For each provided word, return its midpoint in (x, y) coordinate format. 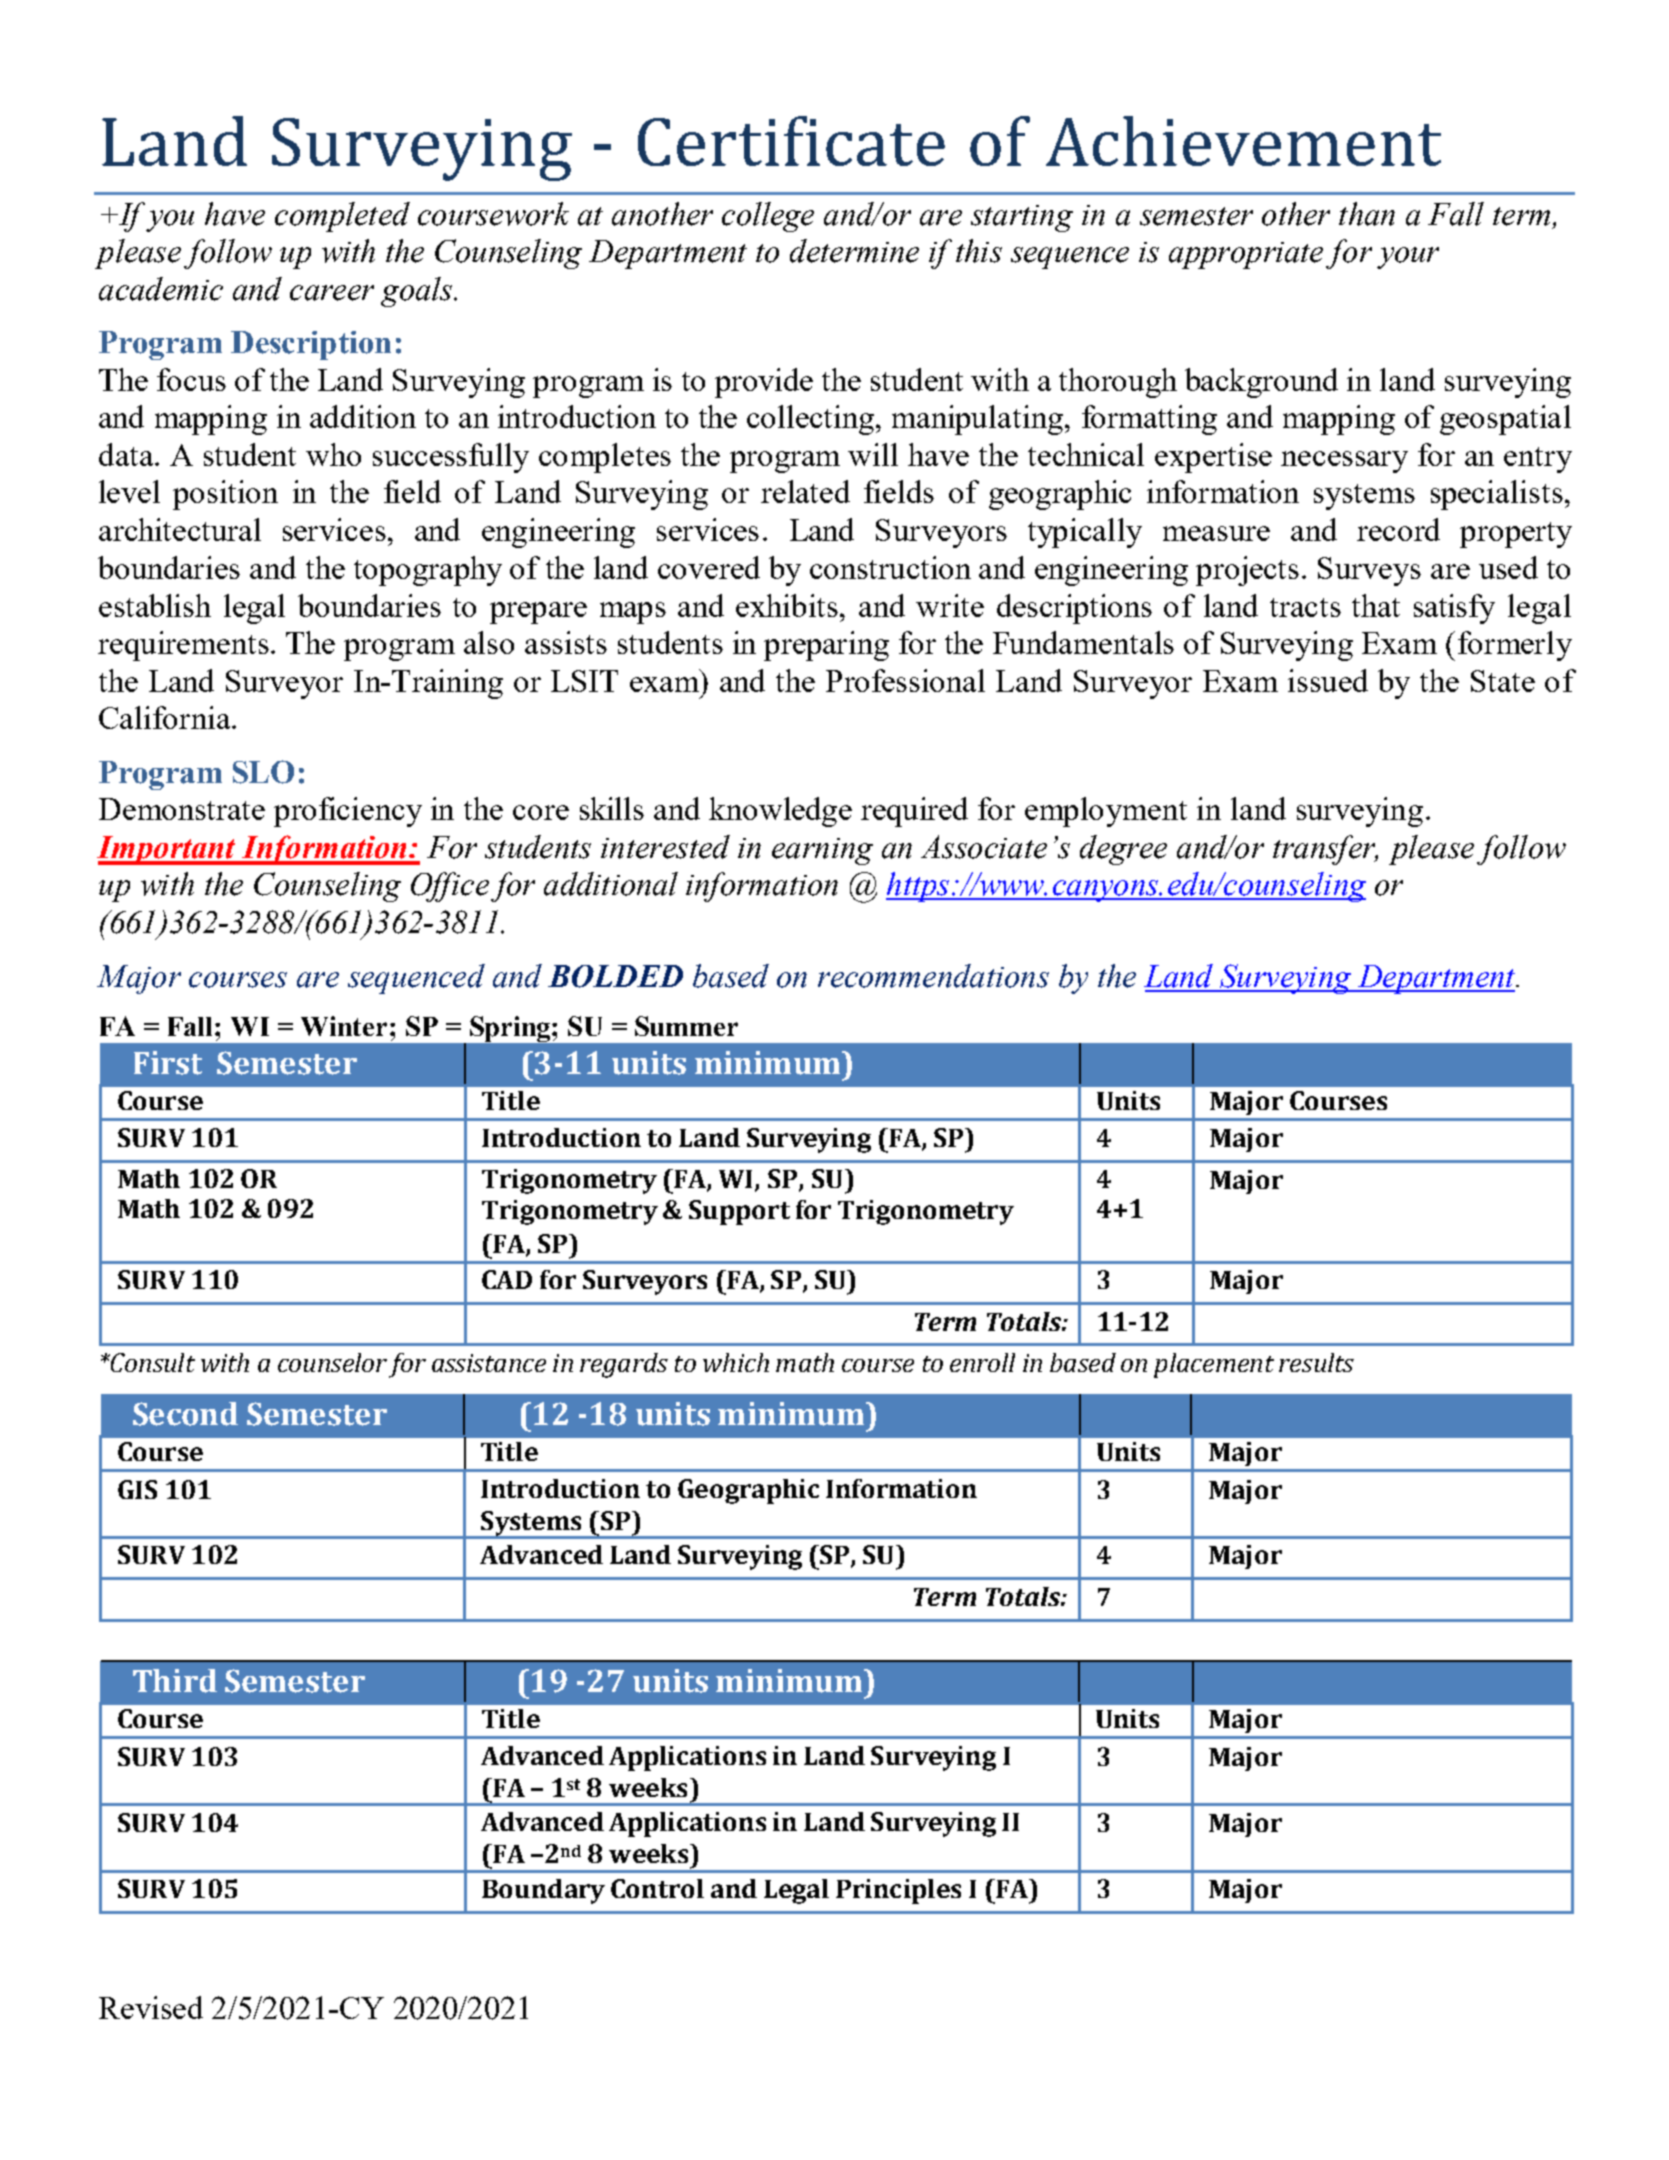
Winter (344, 1026)
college (768, 217)
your (1408, 258)
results (1316, 1362)
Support (739, 1212)
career (332, 293)
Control (657, 1888)
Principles (898, 1891)
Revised (151, 2007)
